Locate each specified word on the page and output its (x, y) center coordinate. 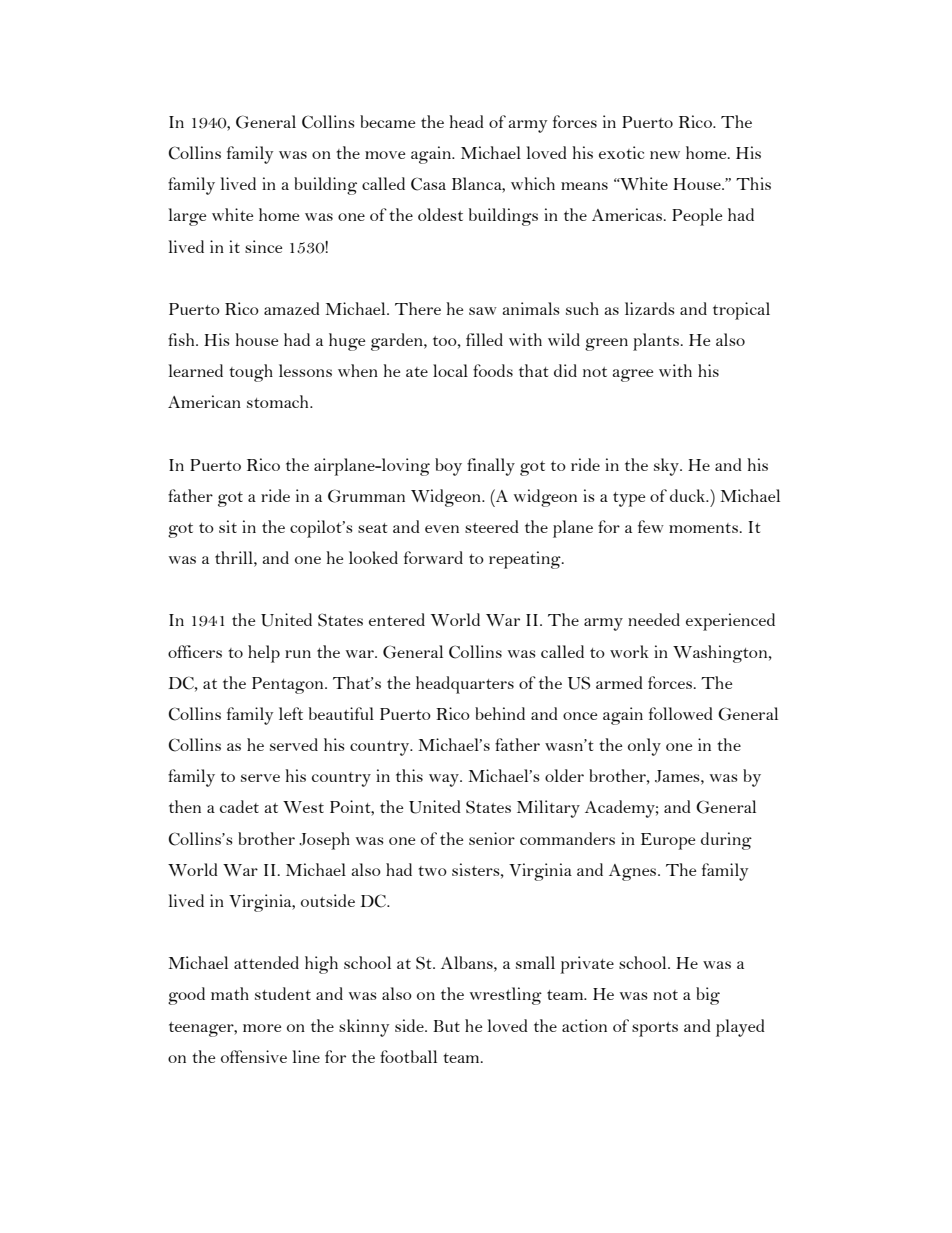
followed (681, 713)
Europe (668, 841)
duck (689, 495)
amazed (292, 308)
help (264, 654)
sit (228, 526)
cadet (239, 806)
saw (483, 311)
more (262, 1028)
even (442, 529)
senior (492, 838)
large (187, 217)
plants (656, 342)
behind (500, 713)
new (665, 155)
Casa (428, 184)
